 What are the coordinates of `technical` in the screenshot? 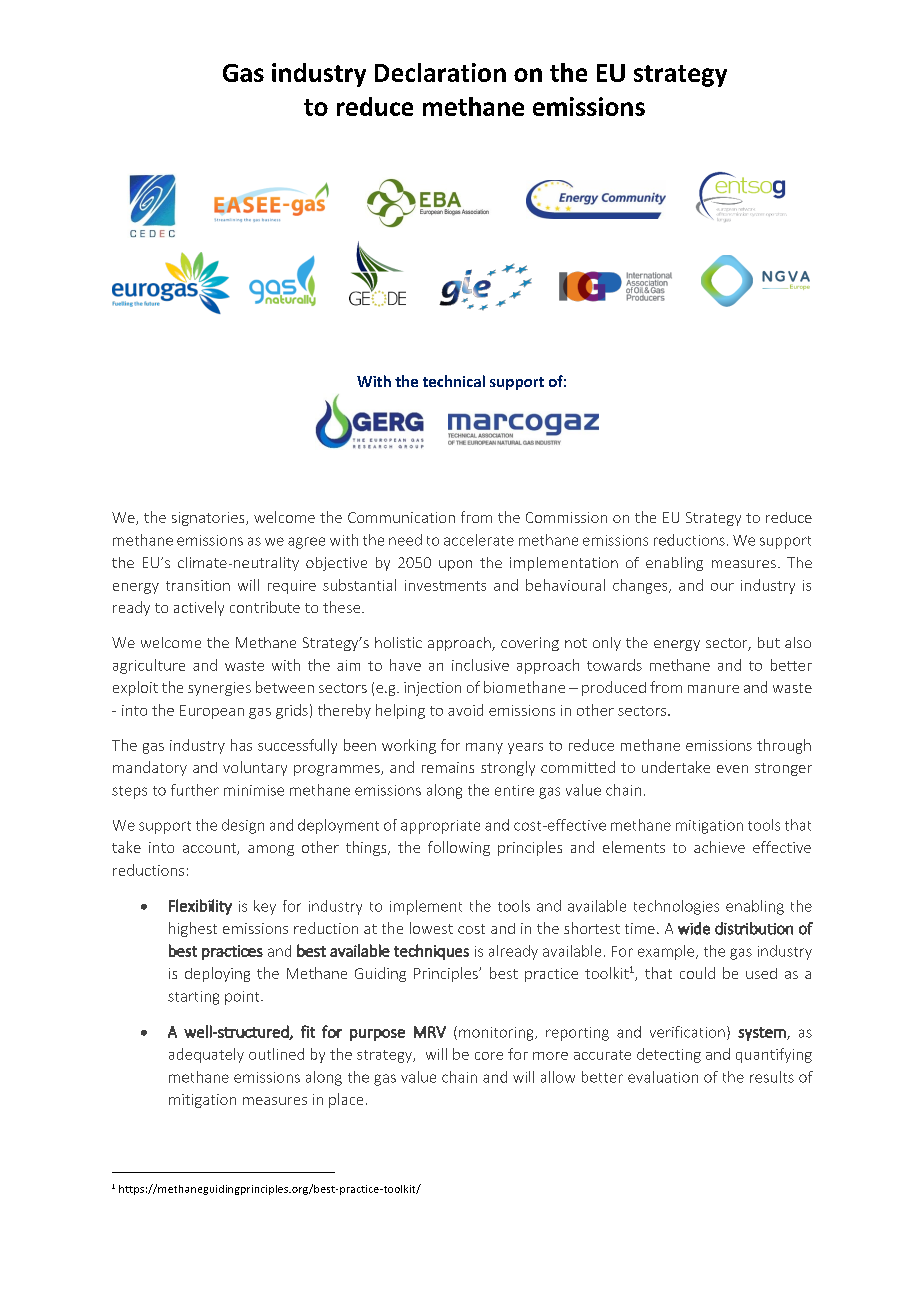 It's located at (454, 381).
